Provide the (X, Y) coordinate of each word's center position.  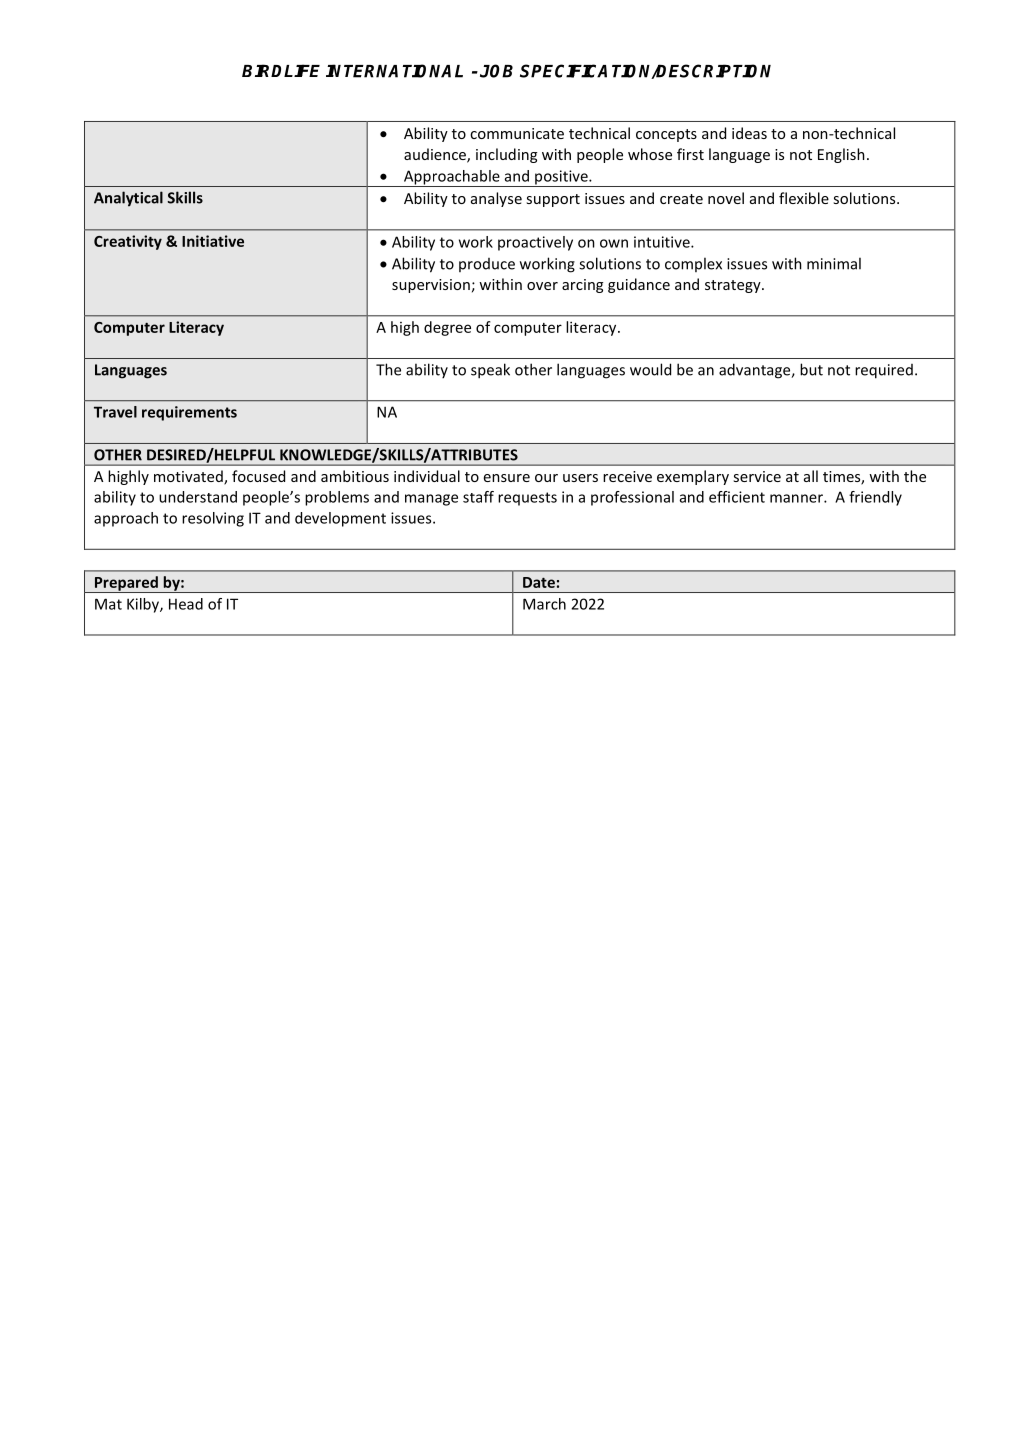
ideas (749, 133)
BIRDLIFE (281, 70)
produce (487, 265)
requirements (189, 413)
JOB (496, 71)
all (811, 476)
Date (539, 582)
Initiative (213, 241)
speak (490, 371)
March (544, 604)
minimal (834, 263)
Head (186, 604)
